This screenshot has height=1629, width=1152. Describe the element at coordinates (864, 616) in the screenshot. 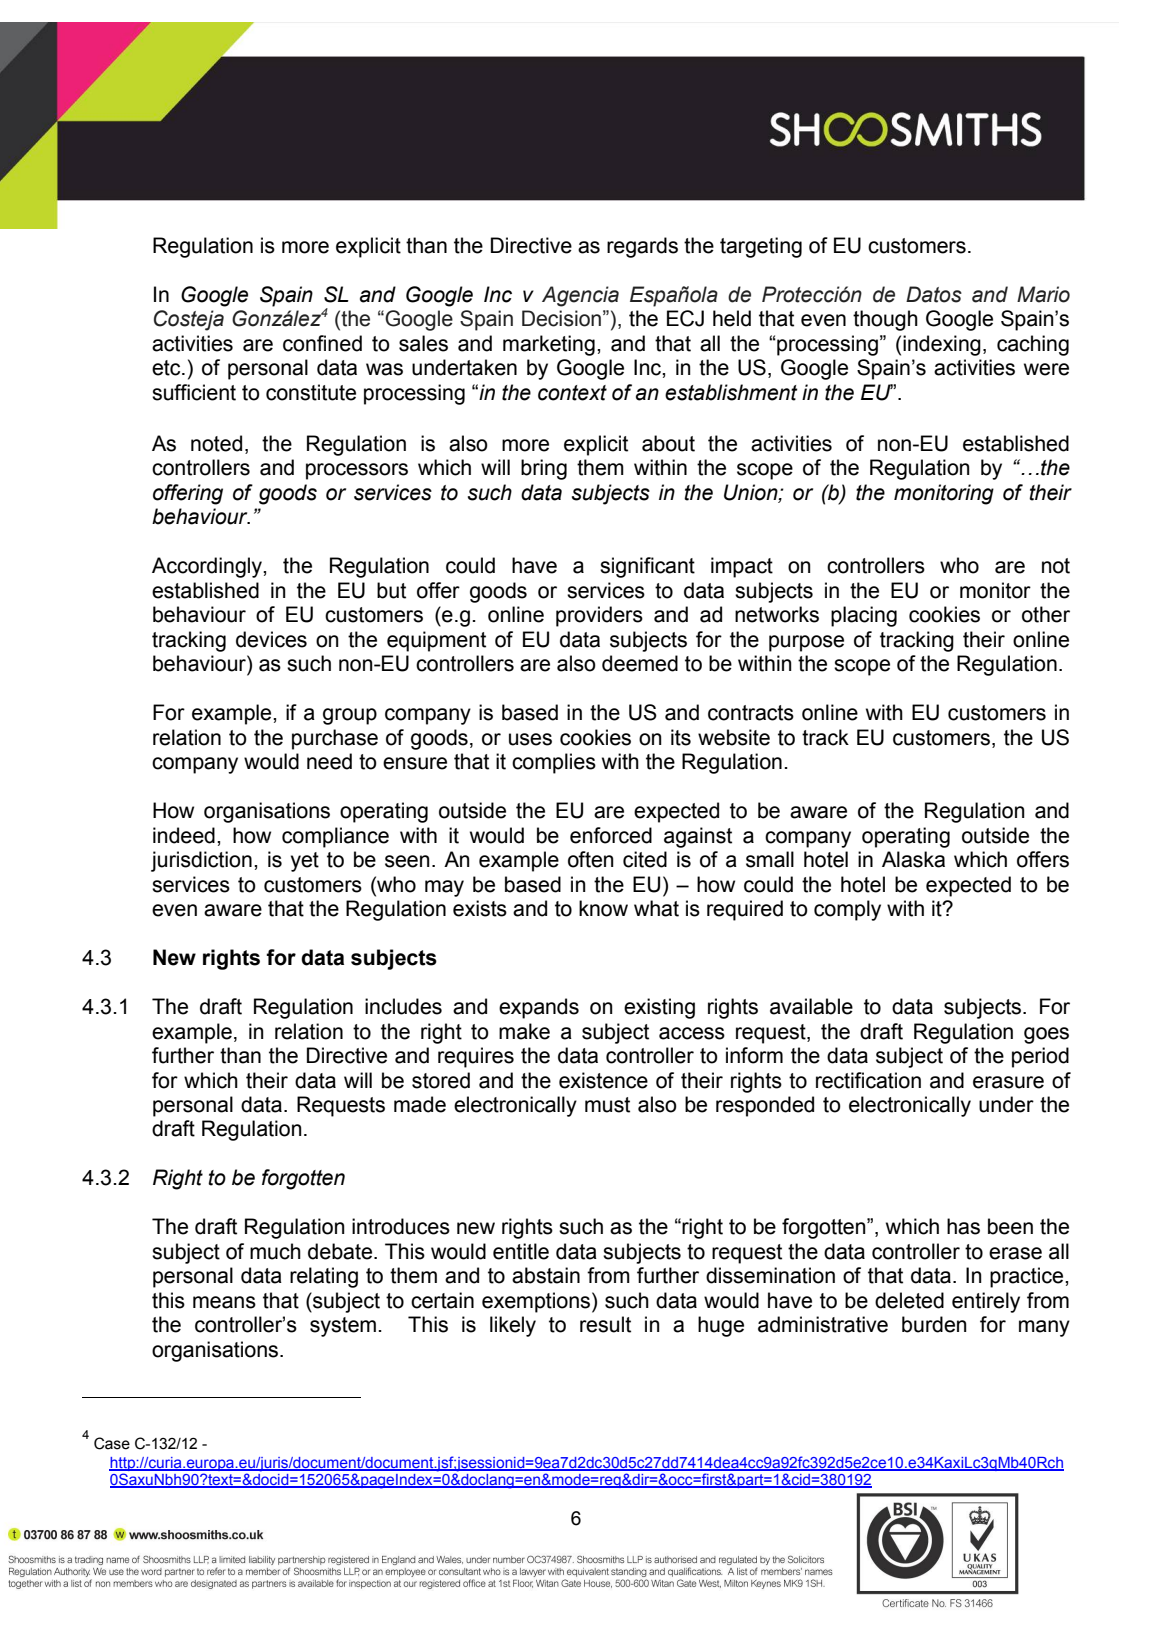

I see `placing` at that location.
